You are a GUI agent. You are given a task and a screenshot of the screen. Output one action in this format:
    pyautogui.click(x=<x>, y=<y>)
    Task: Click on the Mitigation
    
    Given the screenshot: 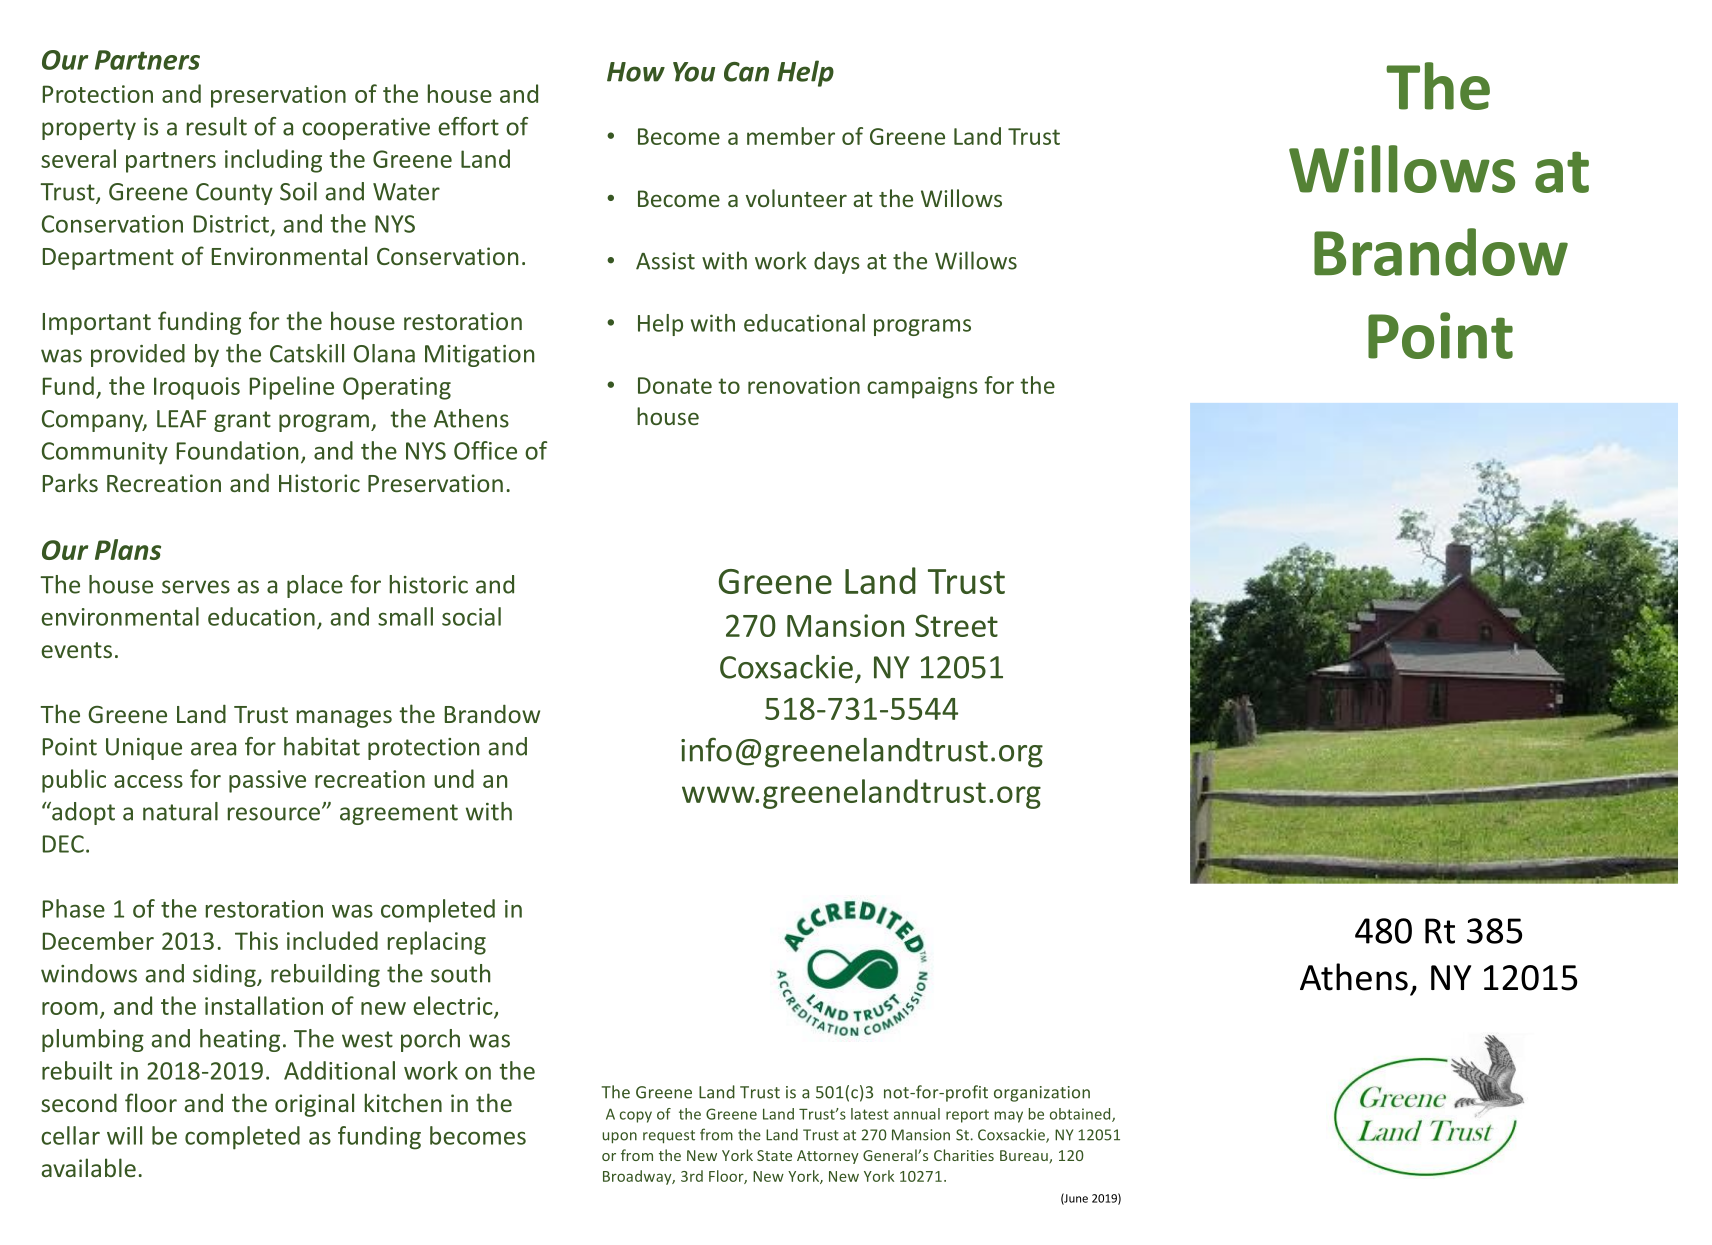 What is the action you would take?
    pyautogui.click(x=479, y=356)
